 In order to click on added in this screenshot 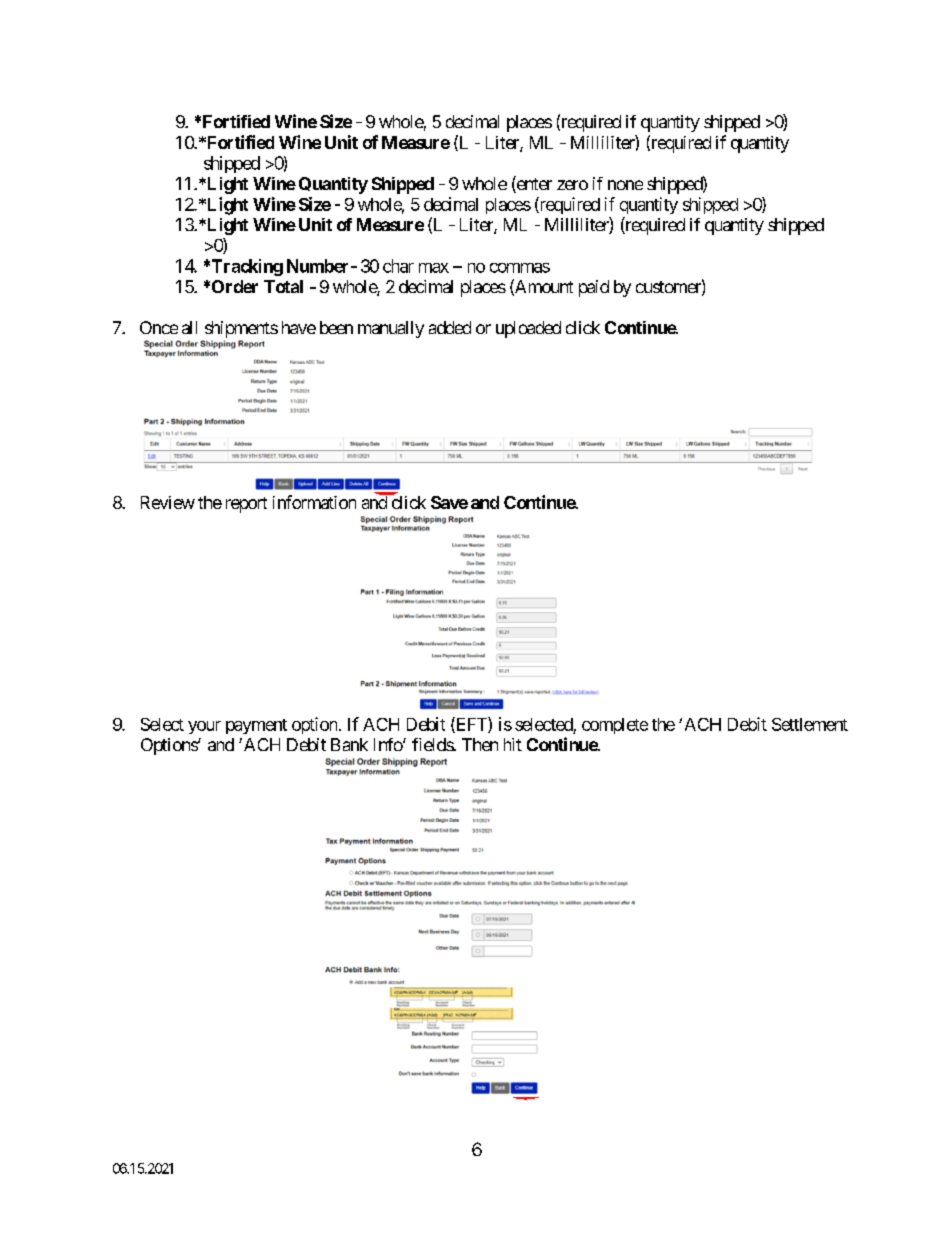, I will do `click(450, 327)`.
